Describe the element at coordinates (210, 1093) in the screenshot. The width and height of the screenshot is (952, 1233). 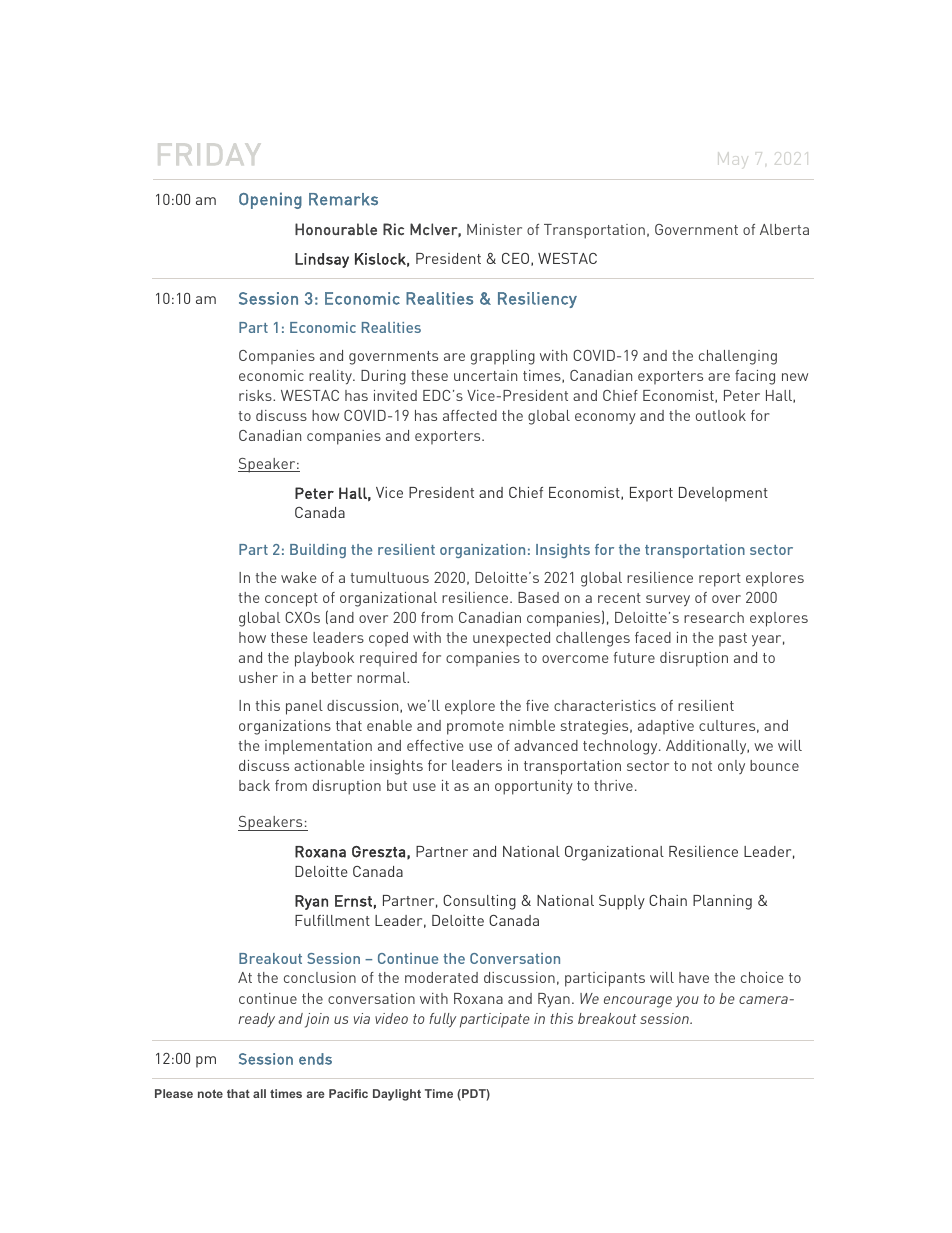
I see `note` at that location.
